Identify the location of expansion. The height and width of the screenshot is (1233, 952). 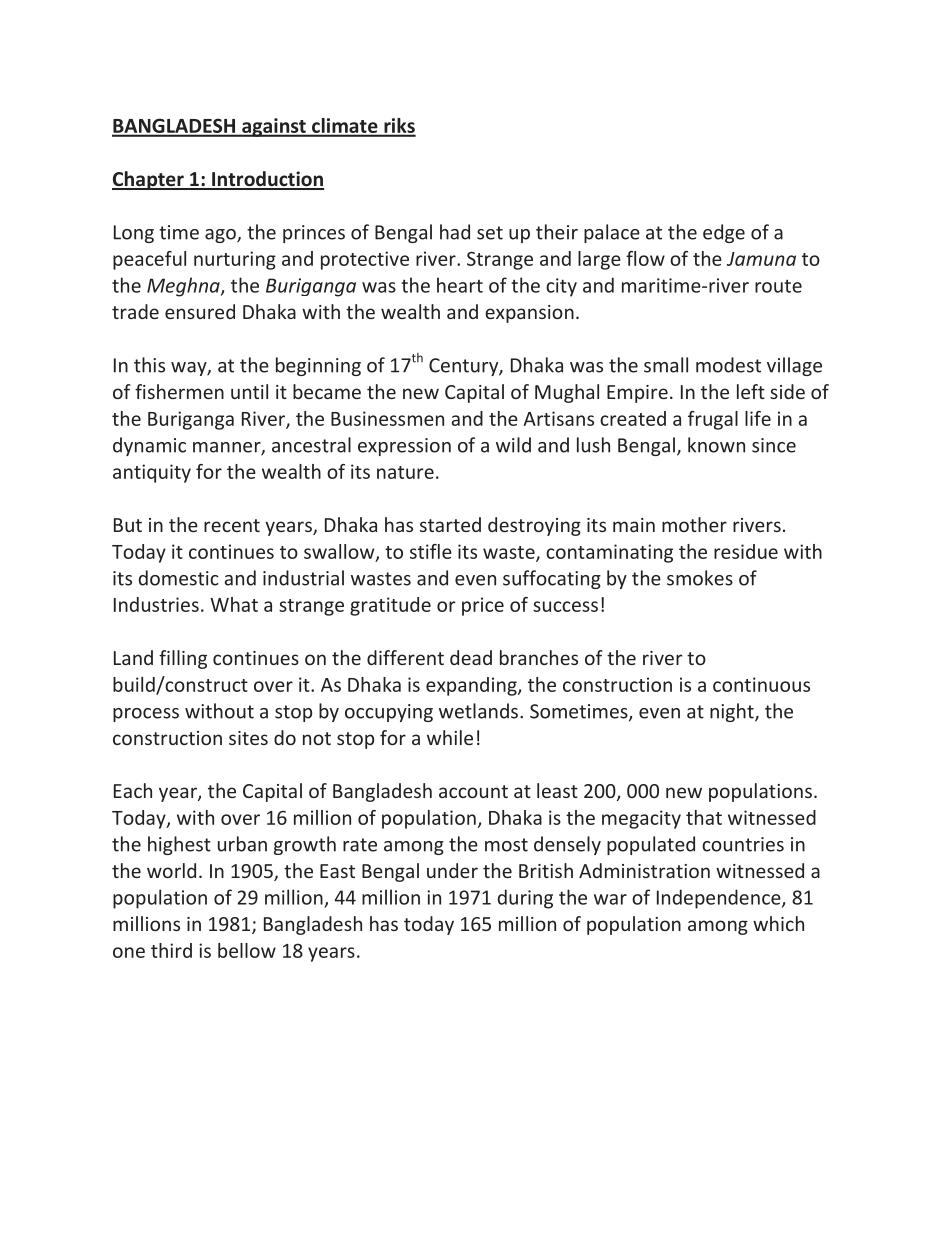
(529, 314).
